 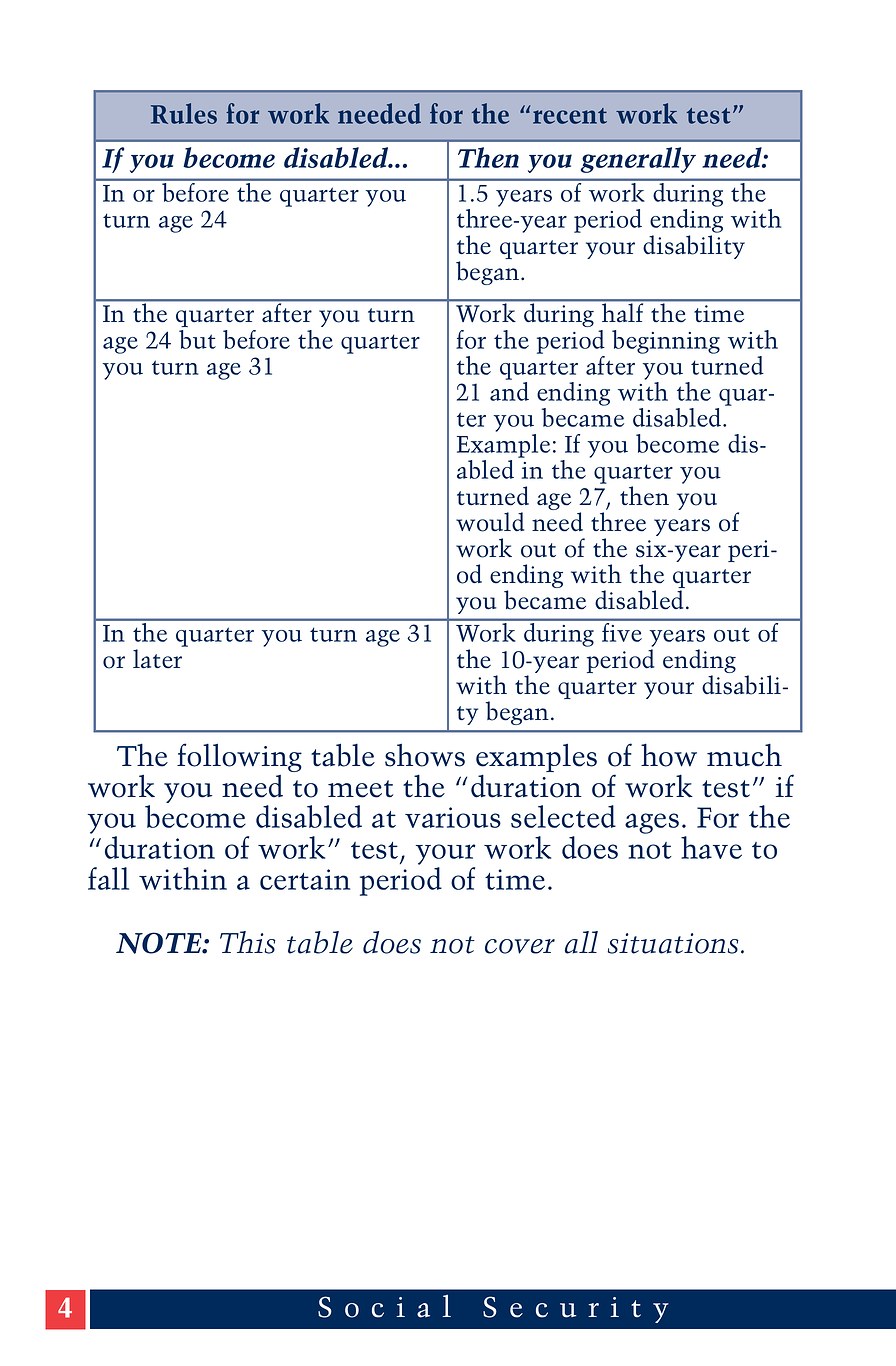 I want to click on Security, so click(x=576, y=1309).
